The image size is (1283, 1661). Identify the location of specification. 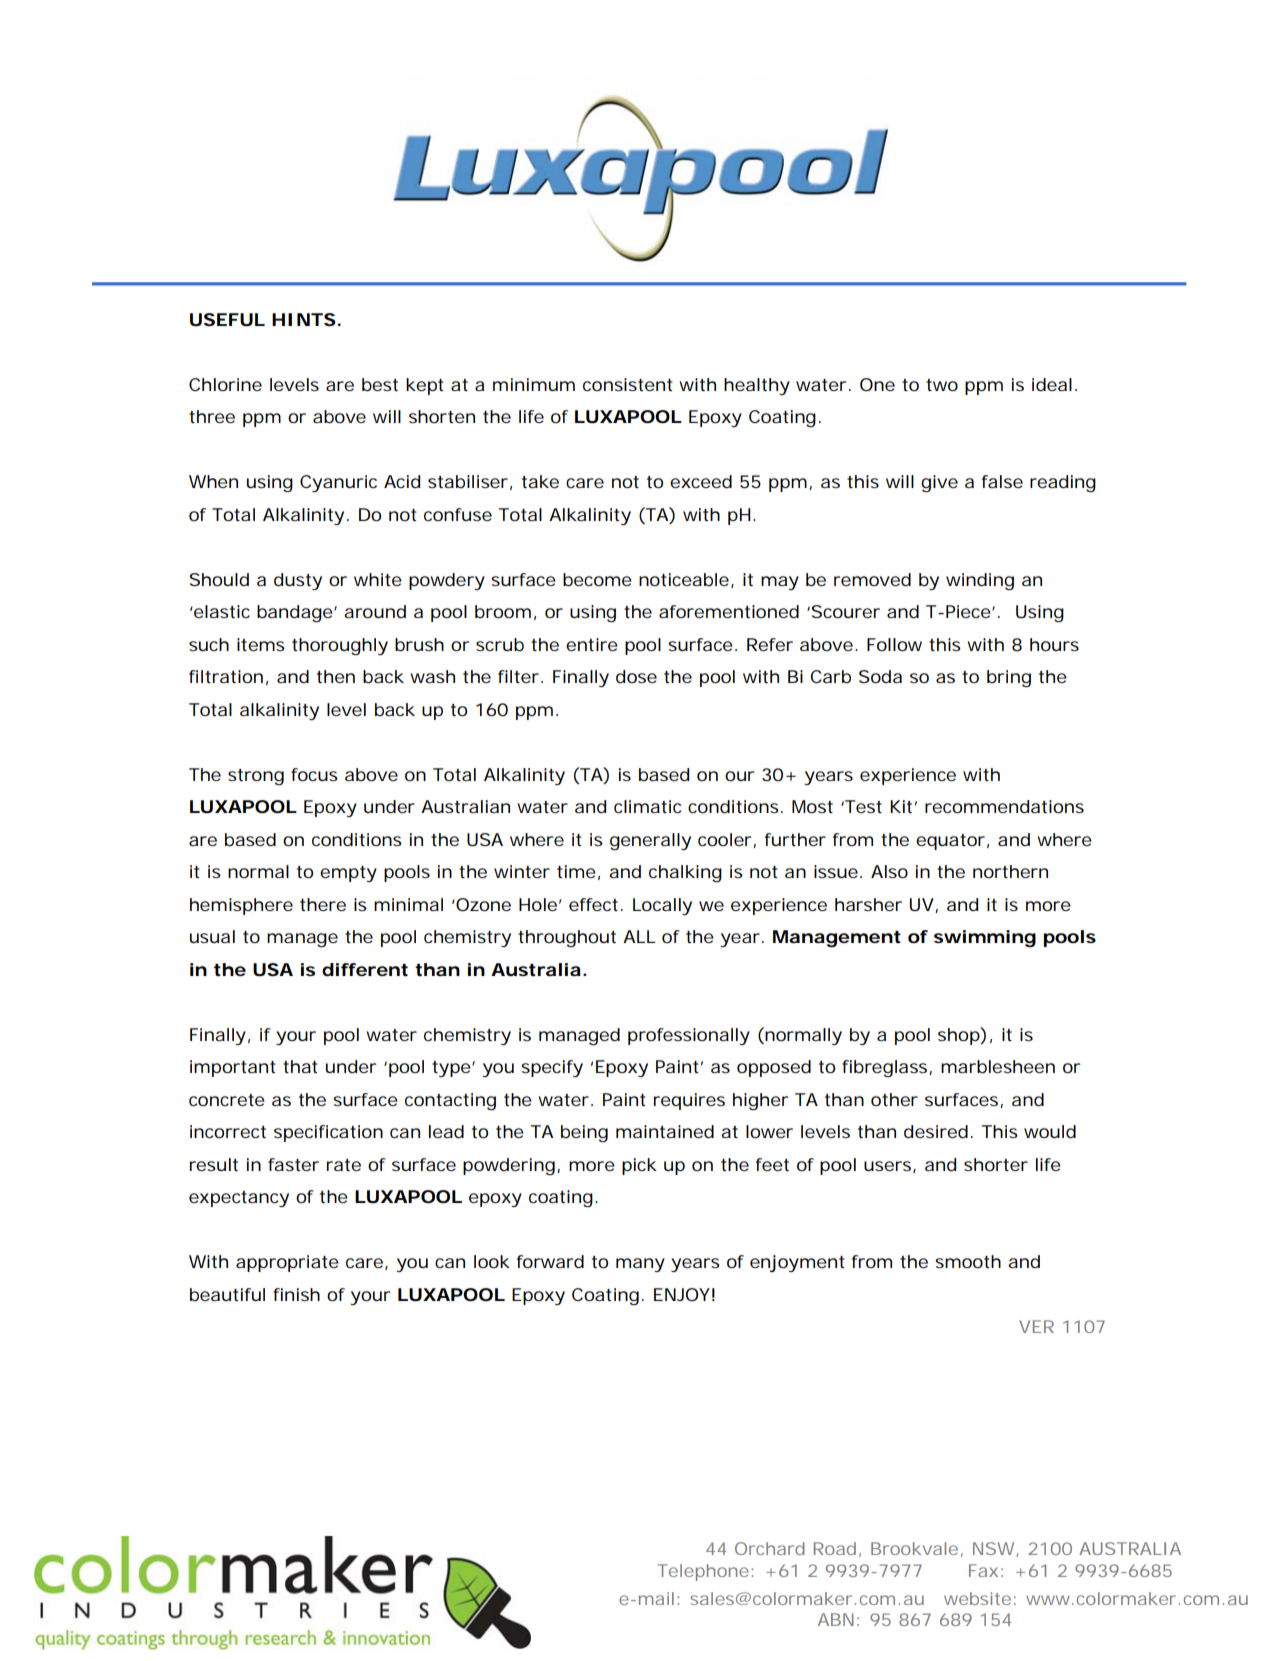
(328, 1133).
